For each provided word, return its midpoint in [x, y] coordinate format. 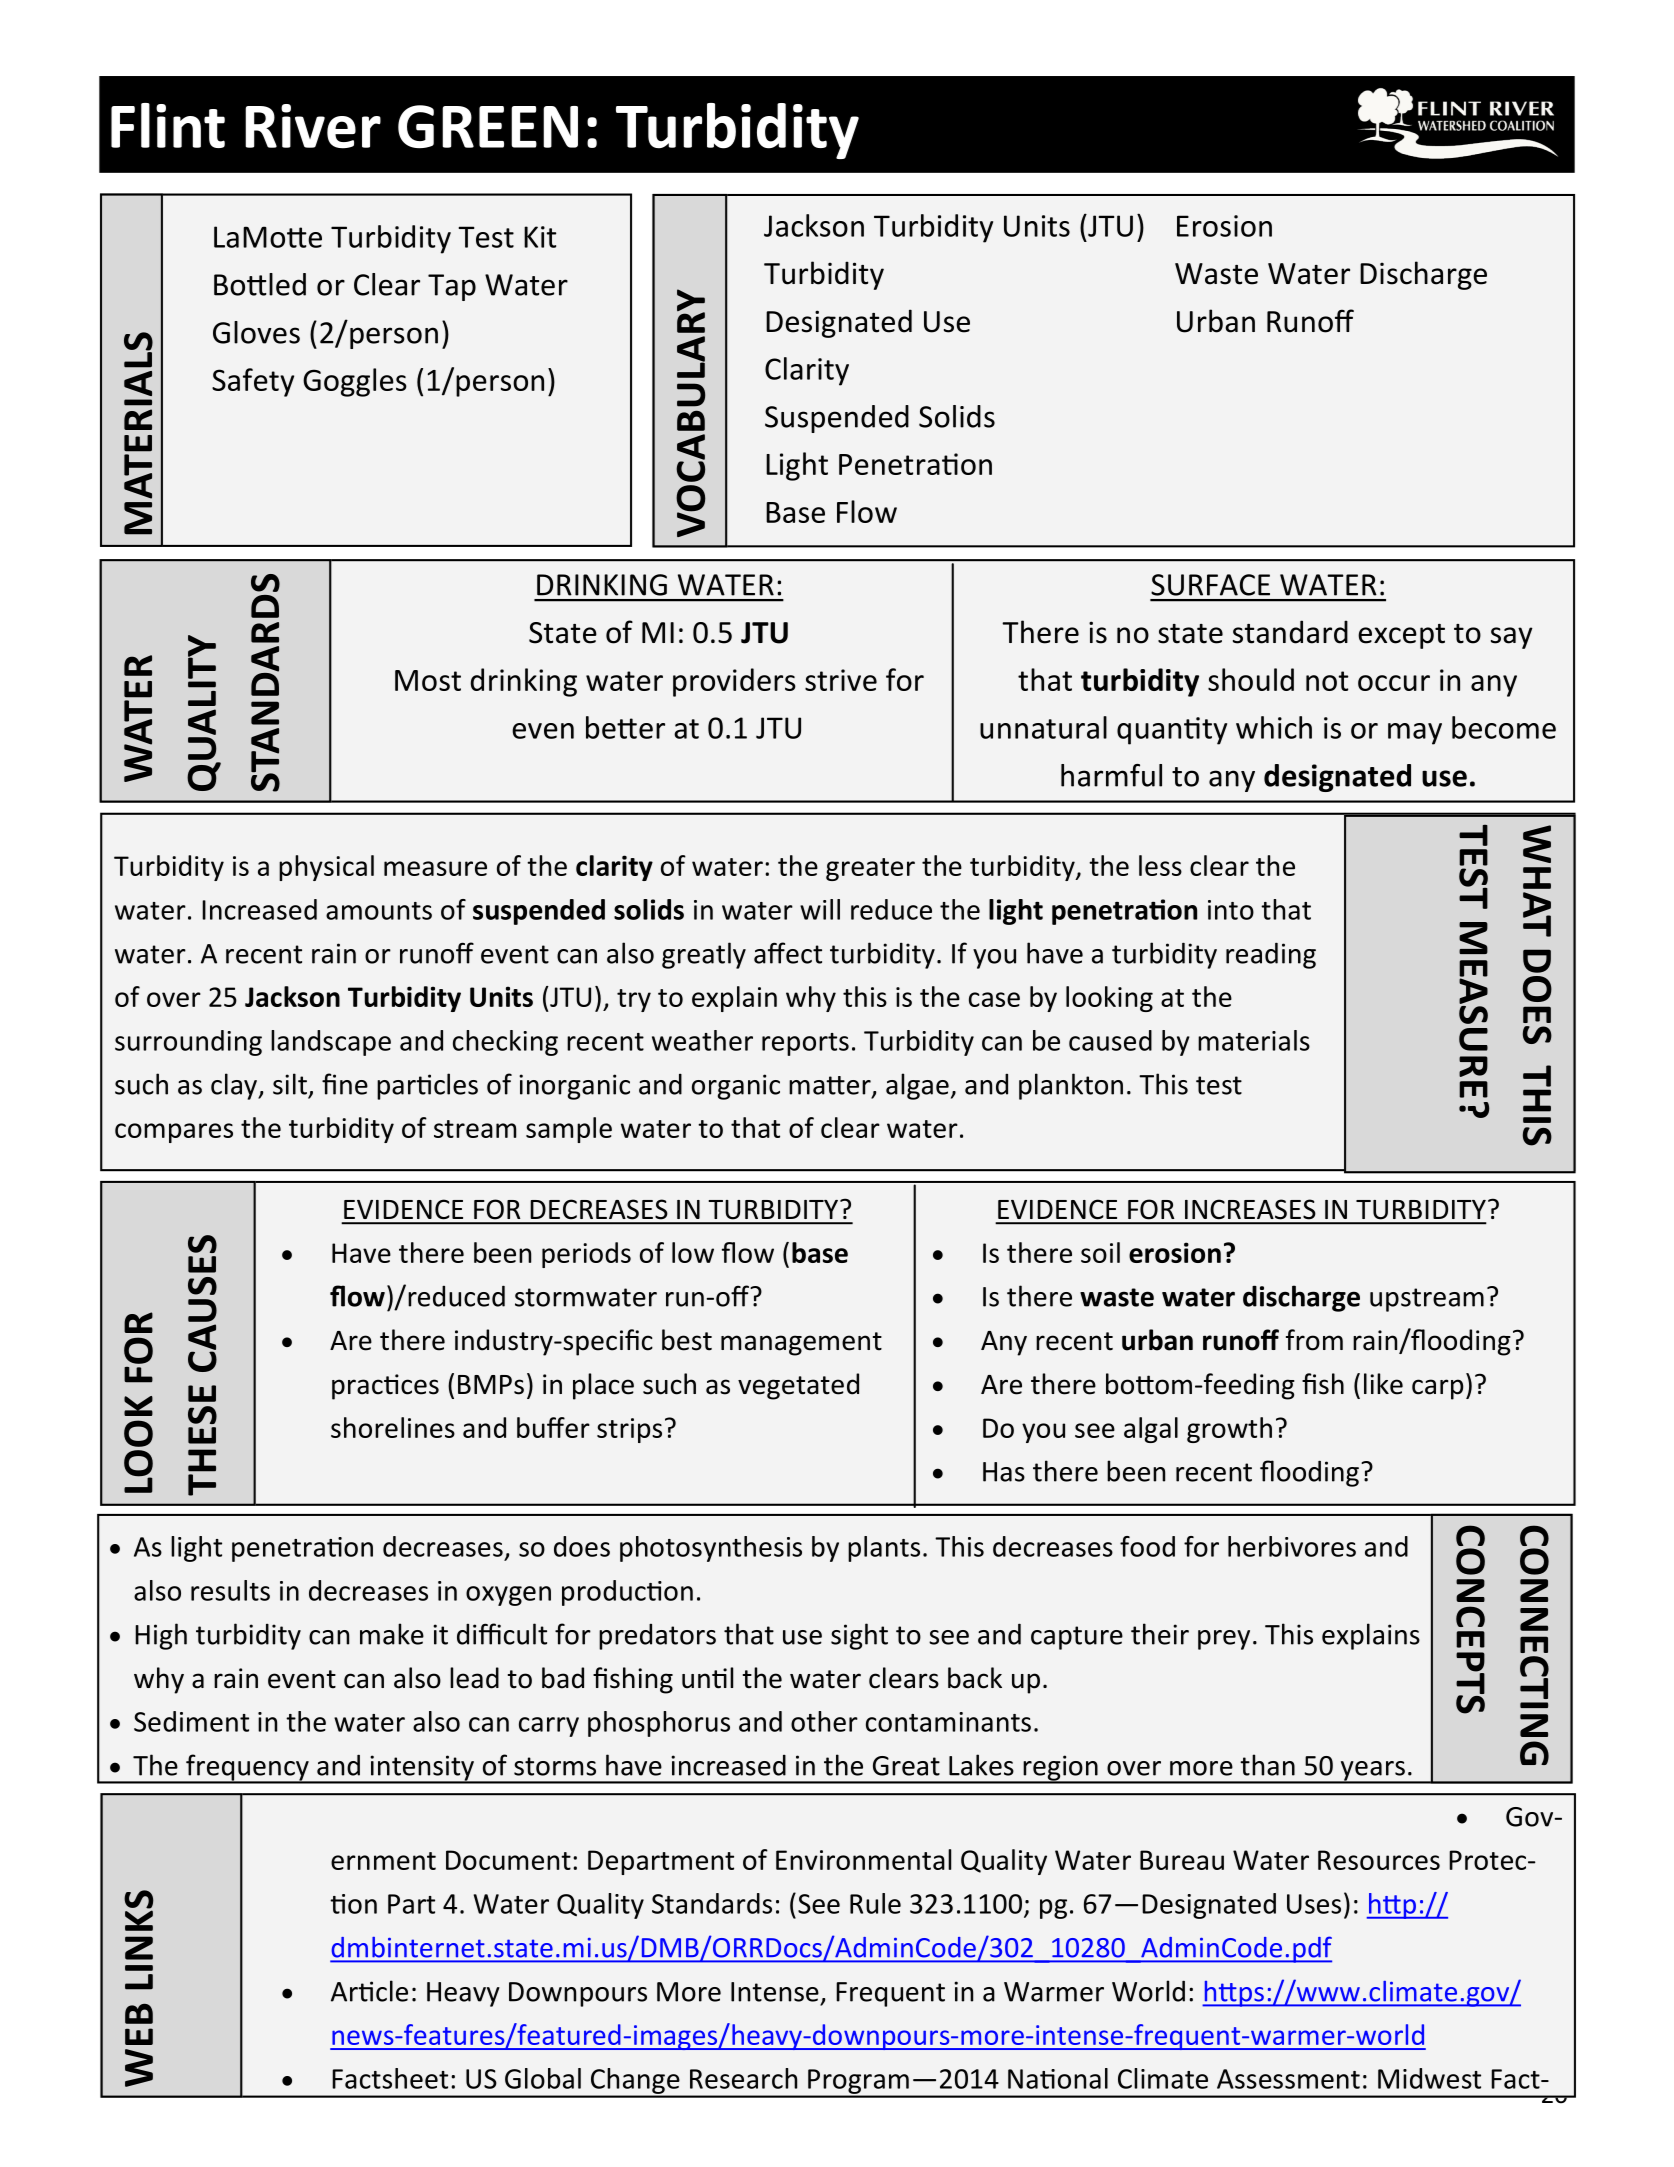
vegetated [798, 1386]
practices [385, 1387]
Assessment [1288, 2079]
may [1415, 734]
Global [543, 2078]
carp [1438, 1389]
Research [743, 2078]
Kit [540, 237]
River [313, 126]
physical [326, 868]
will [820, 909]
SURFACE [1210, 585]
